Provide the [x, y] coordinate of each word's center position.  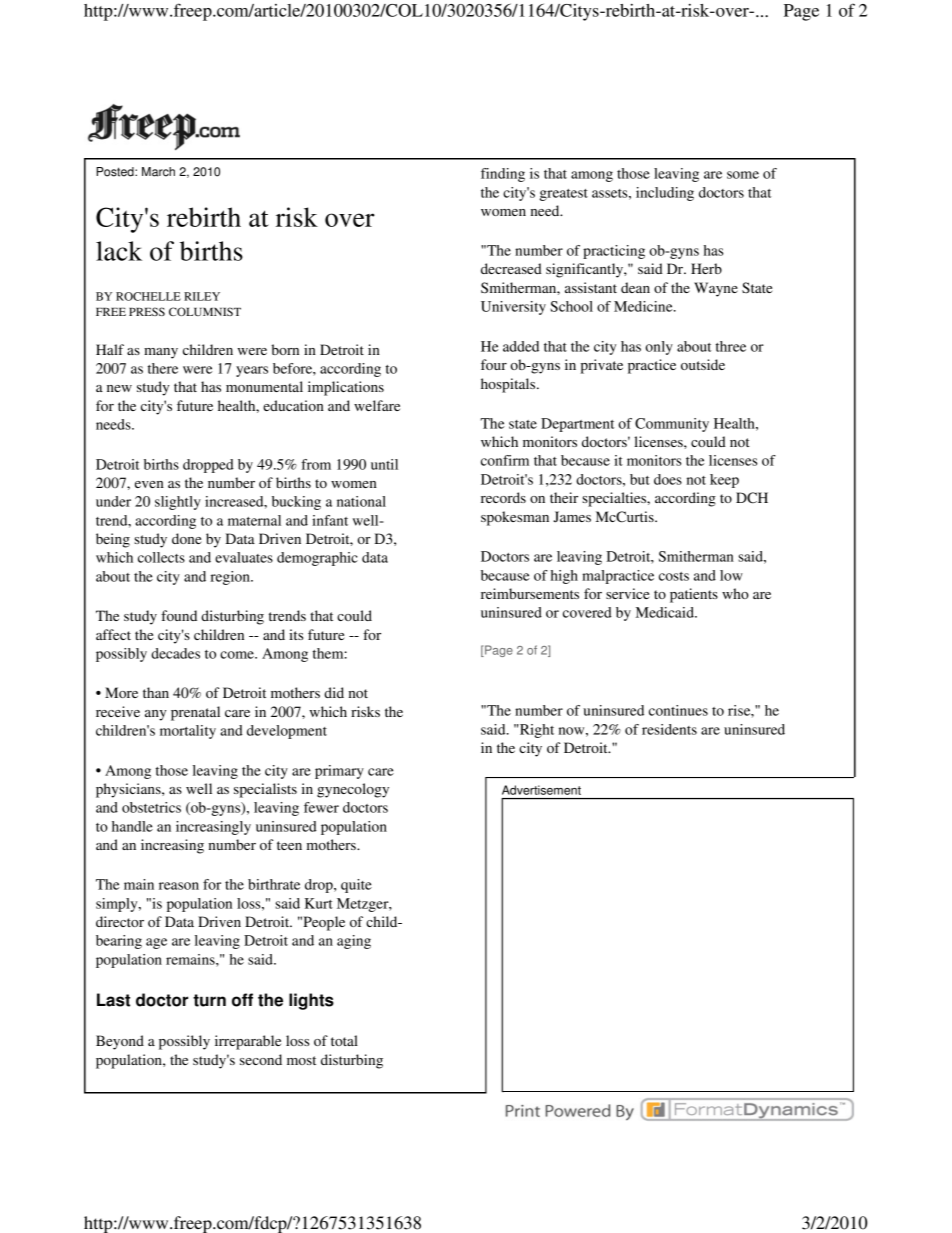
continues [678, 710]
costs [674, 576]
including [665, 194]
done [186, 538]
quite [356, 886]
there [163, 368]
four [494, 364]
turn [209, 1000]
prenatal [195, 713]
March [158, 172]
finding [503, 175]
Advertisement [541, 790]
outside [703, 364]
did [334, 692]
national [361, 501]
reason [179, 886]
